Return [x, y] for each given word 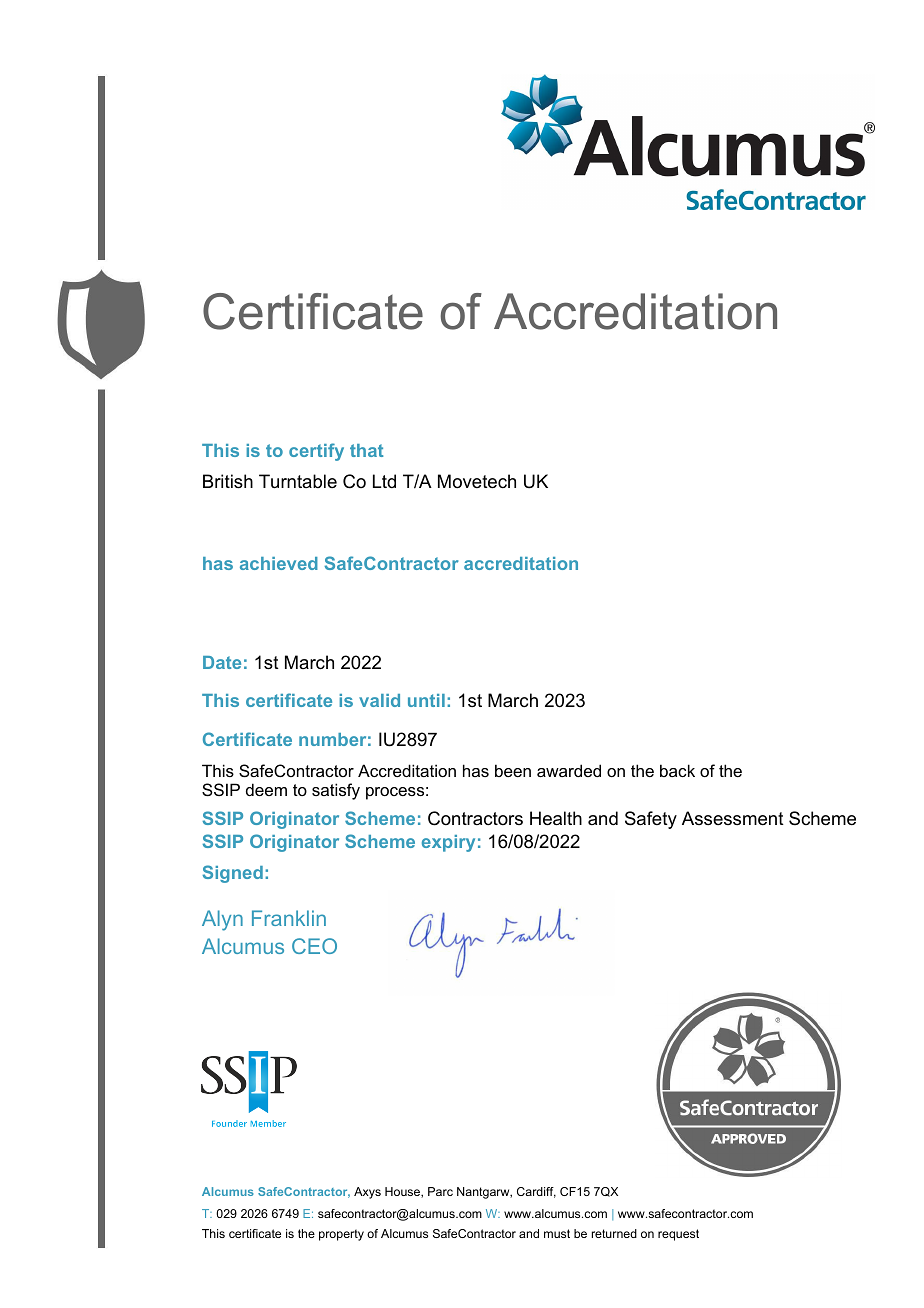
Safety [651, 820]
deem [266, 789]
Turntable [298, 481]
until [426, 700]
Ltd [384, 481]
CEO [314, 946]
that [366, 450]
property [341, 1235]
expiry [448, 843]
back [677, 770]
